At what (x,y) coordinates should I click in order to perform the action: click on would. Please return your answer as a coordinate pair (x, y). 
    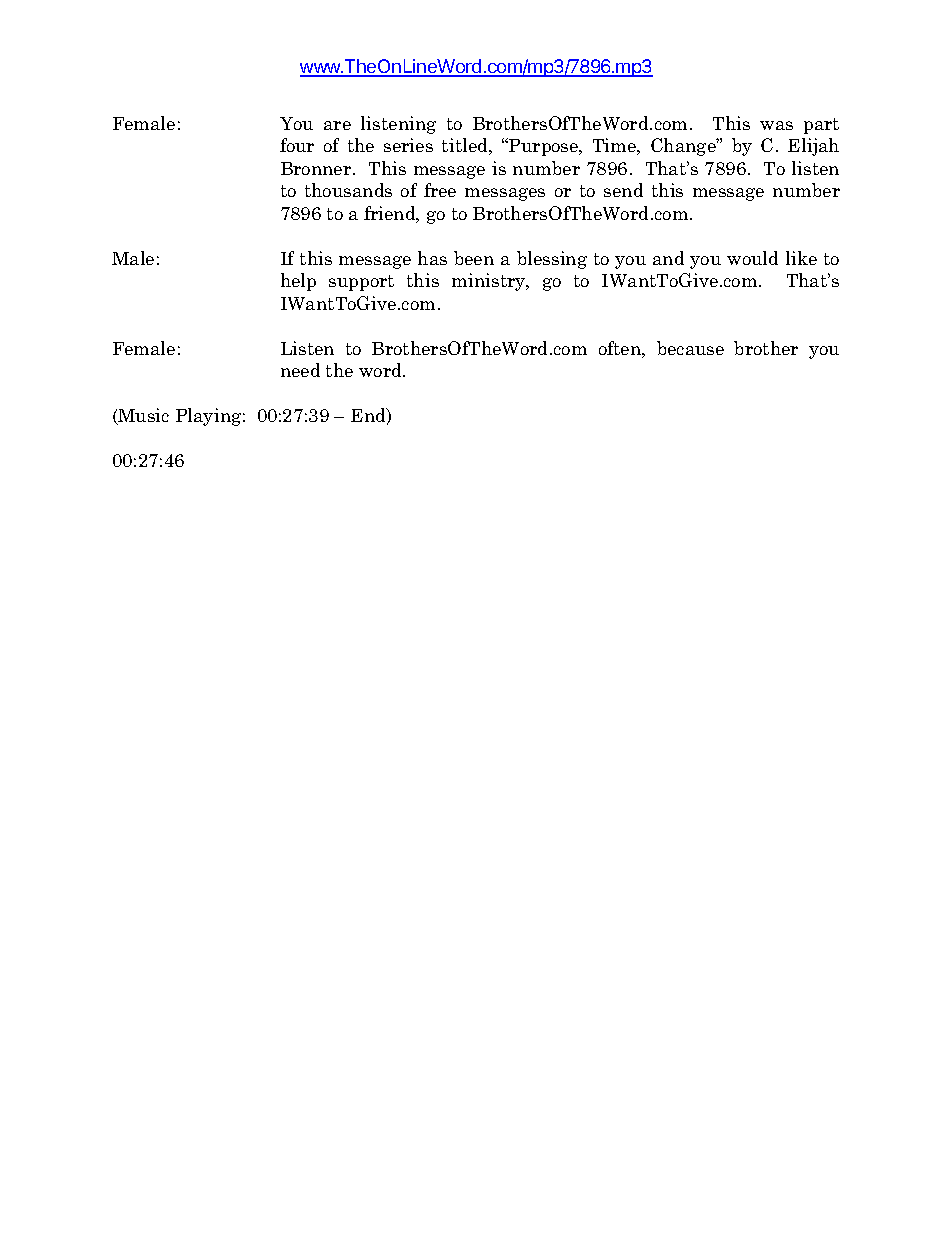
    Looking at the image, I should click on (752, 258).
